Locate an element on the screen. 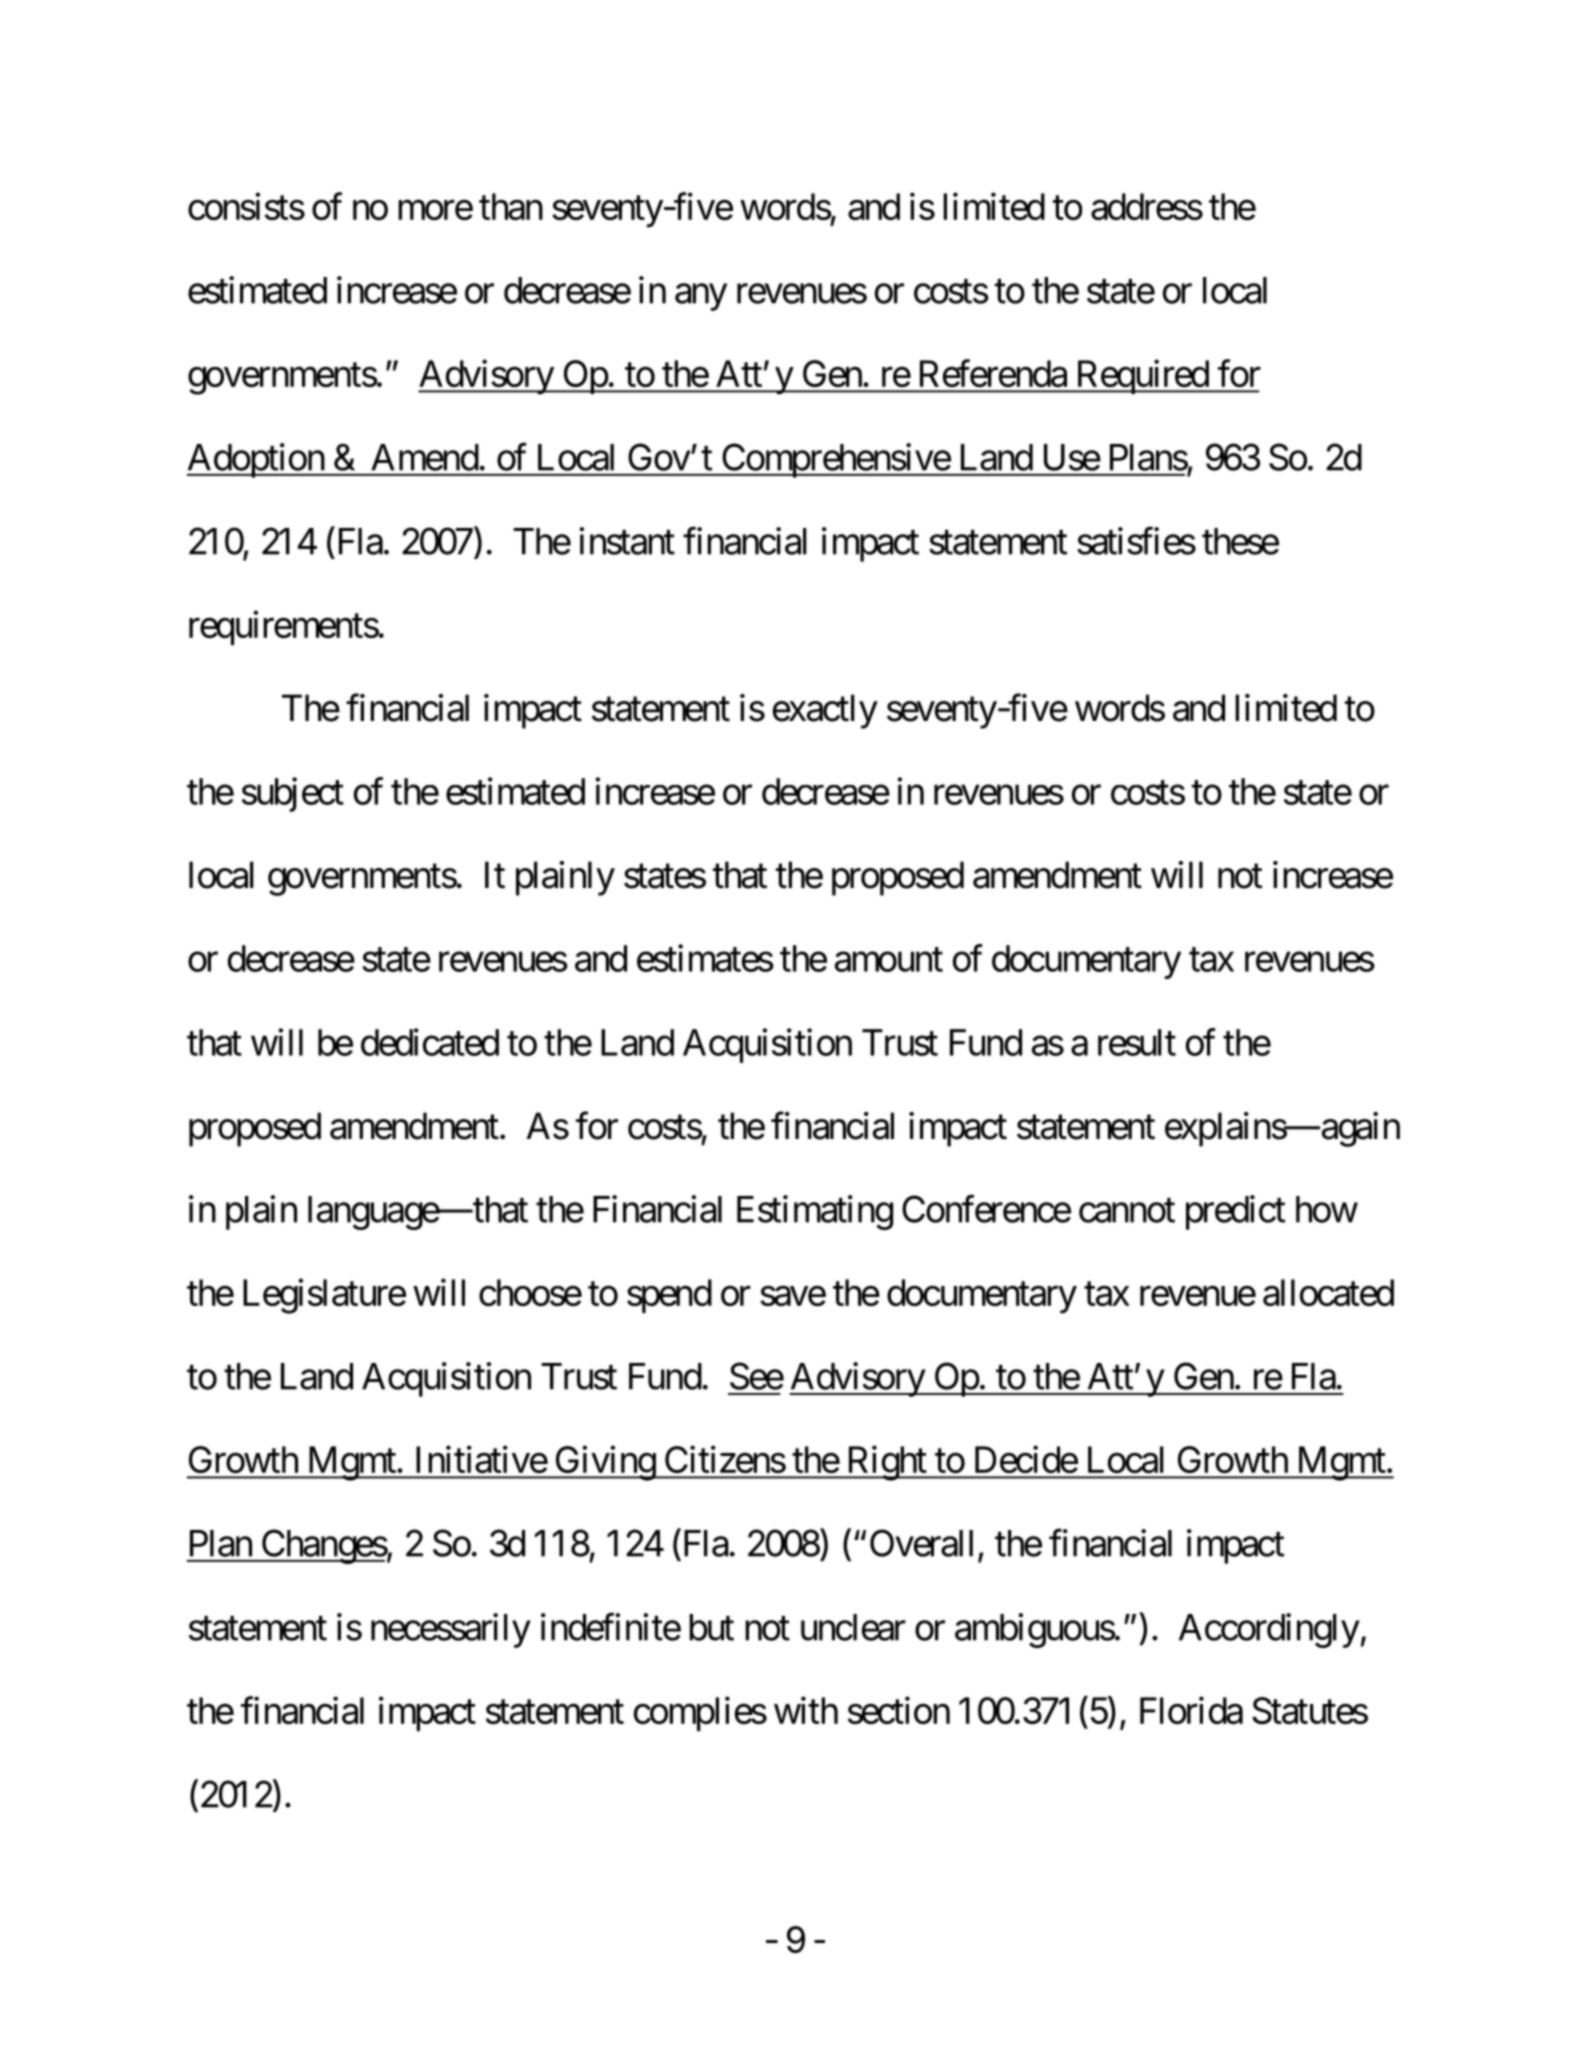 The image size is (1588, 2055). exactly is located at coordinates (825, 711).
